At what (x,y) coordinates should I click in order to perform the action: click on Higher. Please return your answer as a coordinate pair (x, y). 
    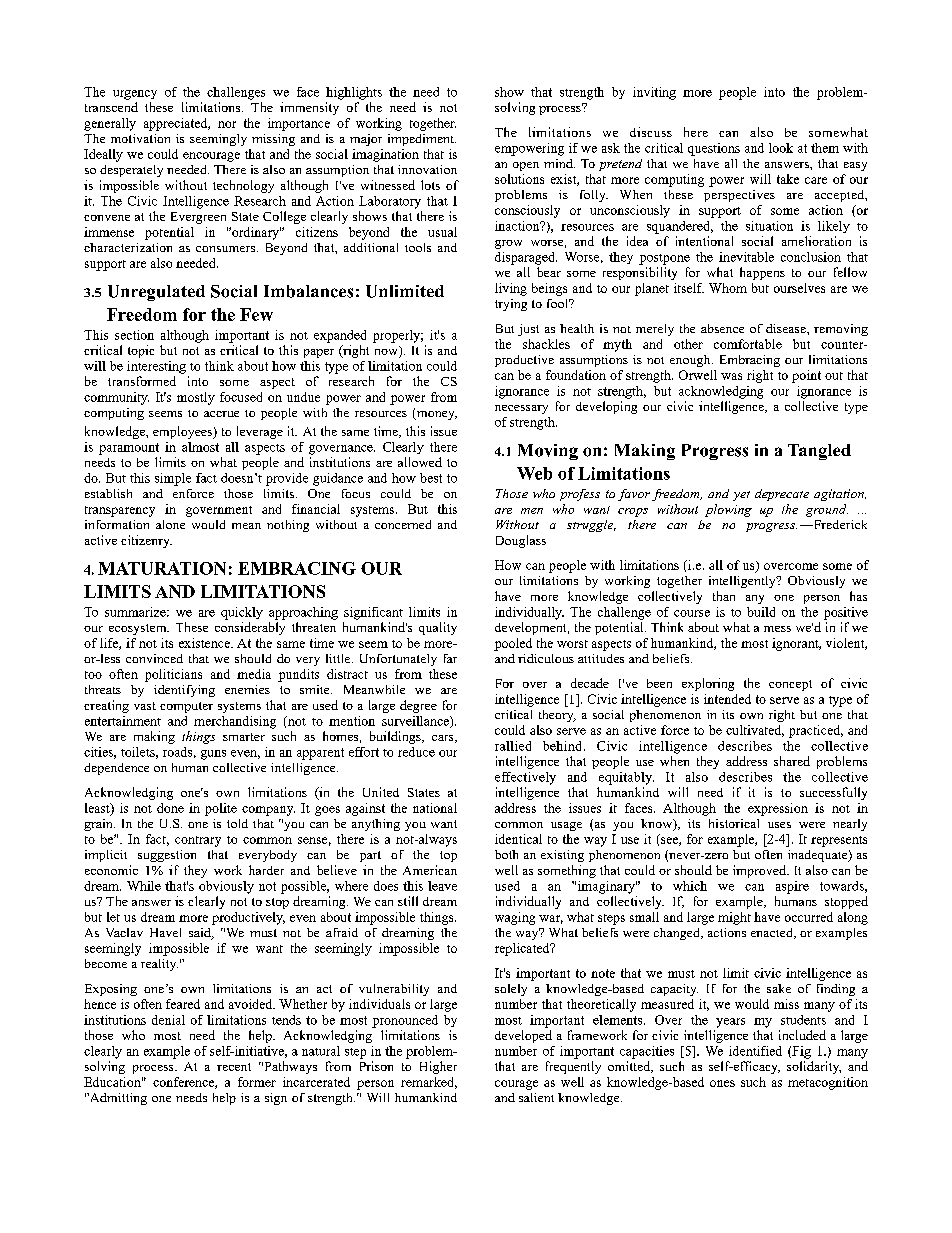
    Looking at the image, I should click on (438, 1067).
